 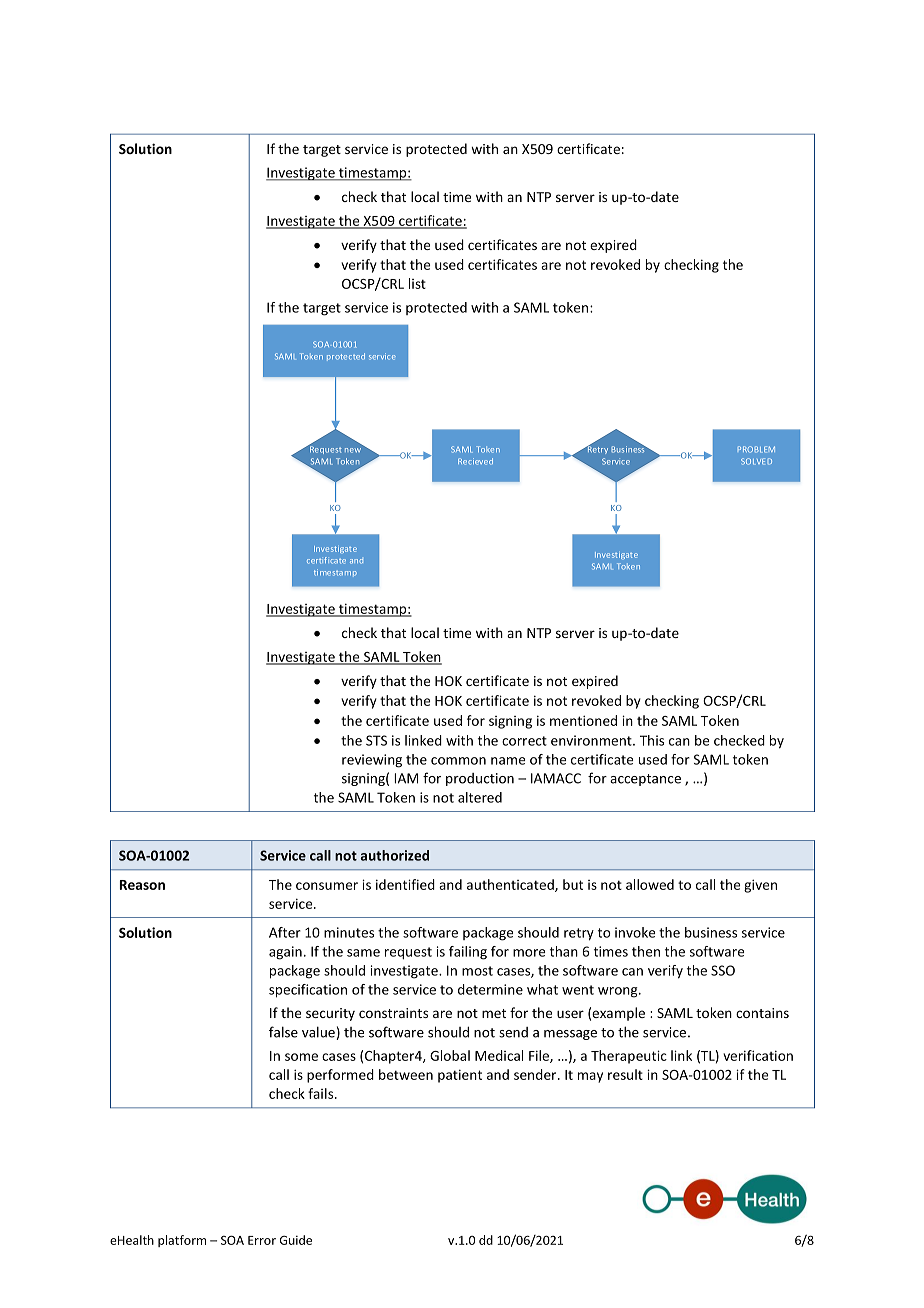 I want to click on list, so click(x=417, y=283).
